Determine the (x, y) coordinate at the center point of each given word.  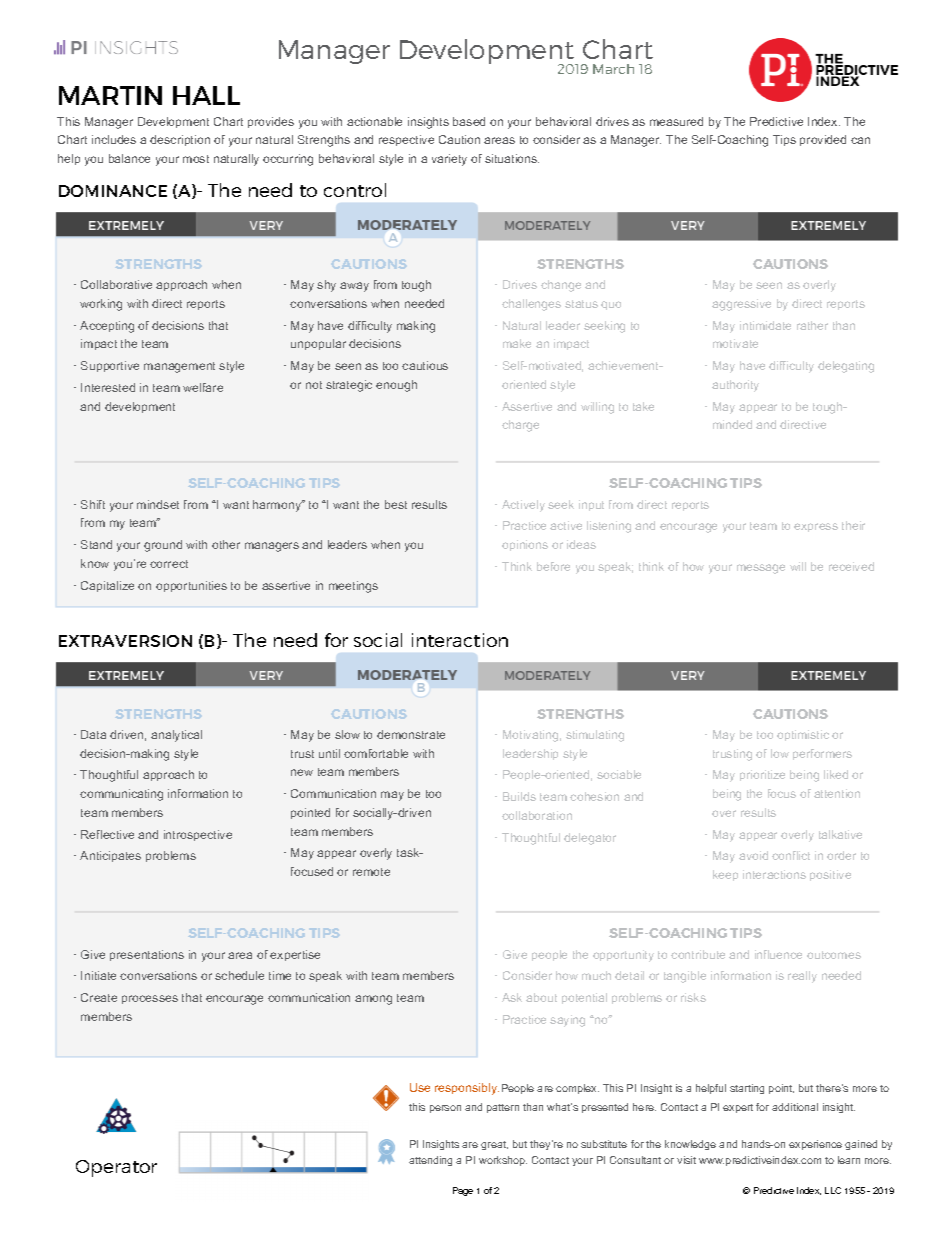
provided (823, 140)
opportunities (191, 586)
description (180, 140)
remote (371, 872)
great (494, 1145)
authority (735, 386)
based (469, 121)
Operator (116, 1168)
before (553, 566)
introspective (198, 835)
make (517, 343)
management (179, 367)
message (761, 569)
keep (725, 875)
